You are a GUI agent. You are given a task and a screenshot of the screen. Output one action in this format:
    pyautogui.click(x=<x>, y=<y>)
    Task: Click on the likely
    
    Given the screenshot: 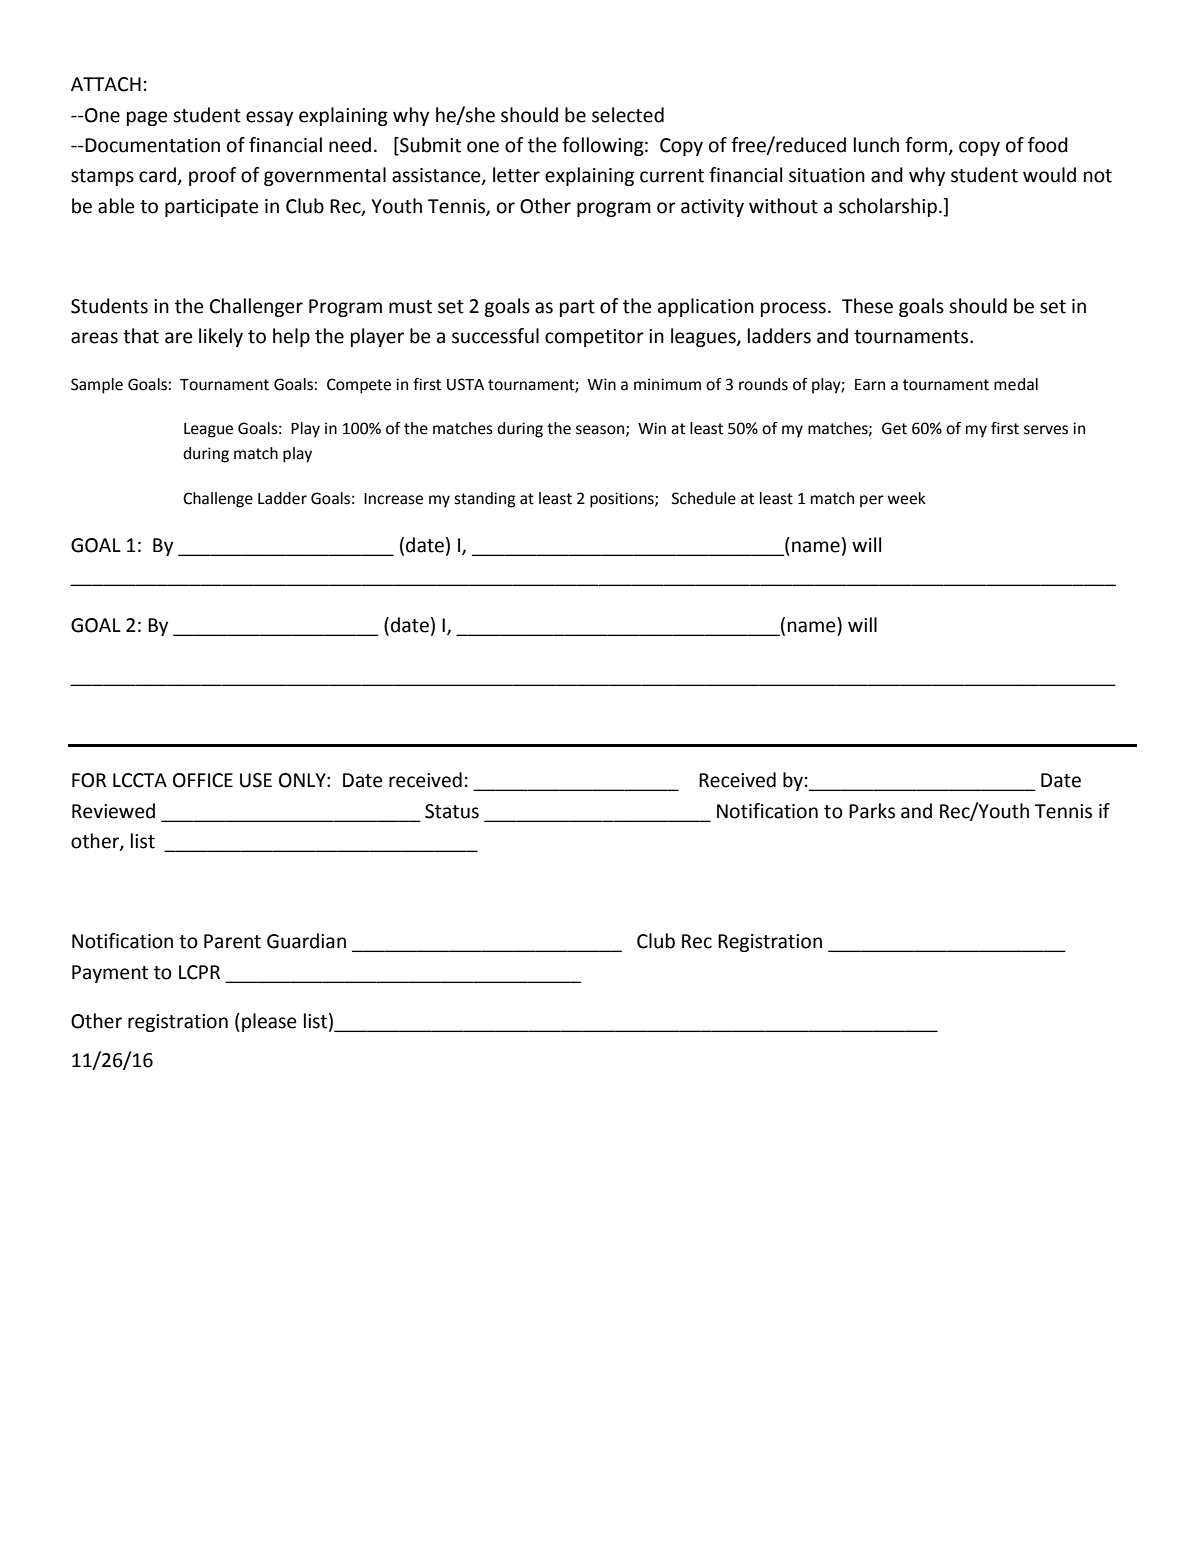 What is the action you would take?
    pyautogui.click(x=221, y=337)
